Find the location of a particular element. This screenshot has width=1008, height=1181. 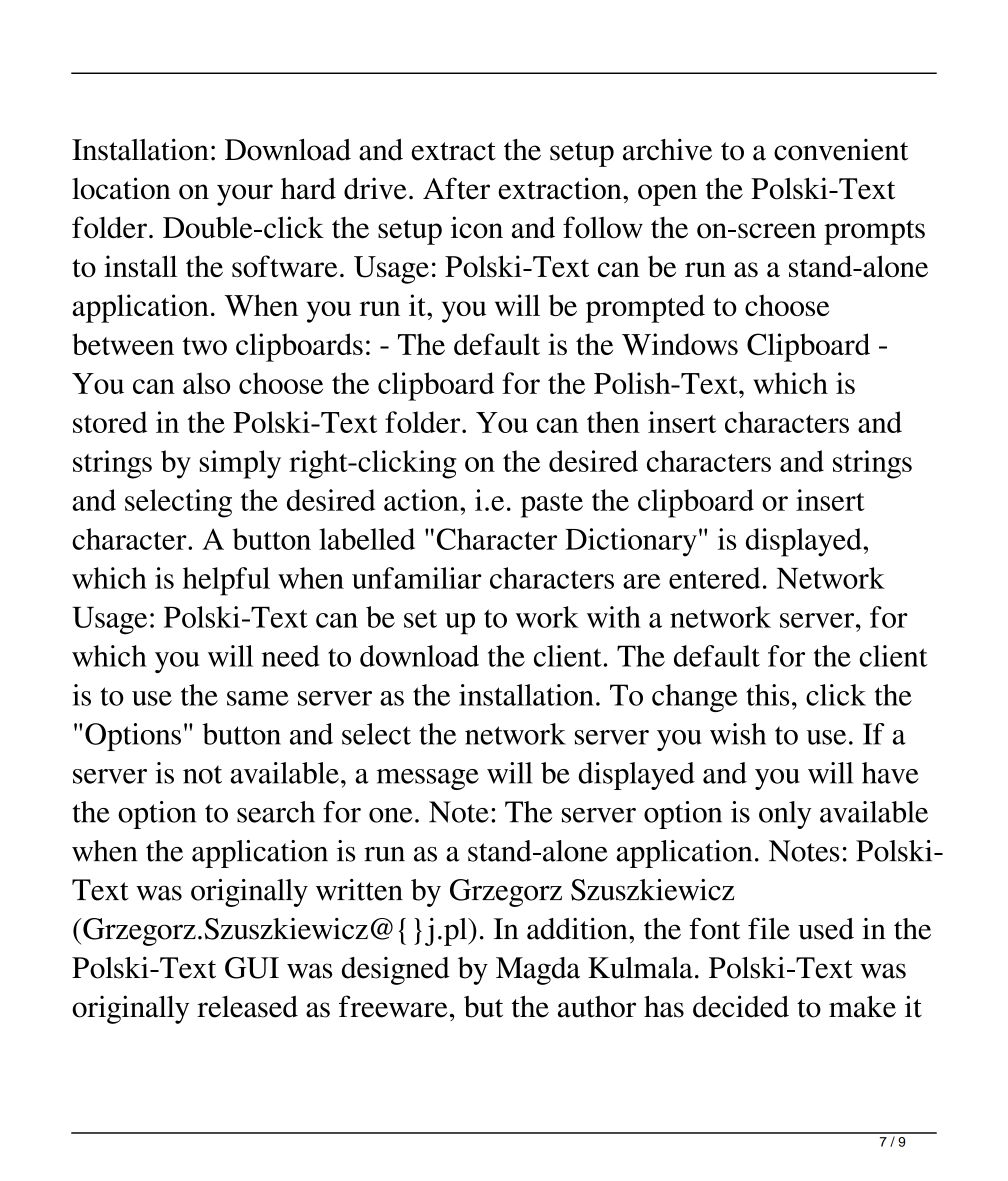

GUI is located at coordinates (252, 968).
